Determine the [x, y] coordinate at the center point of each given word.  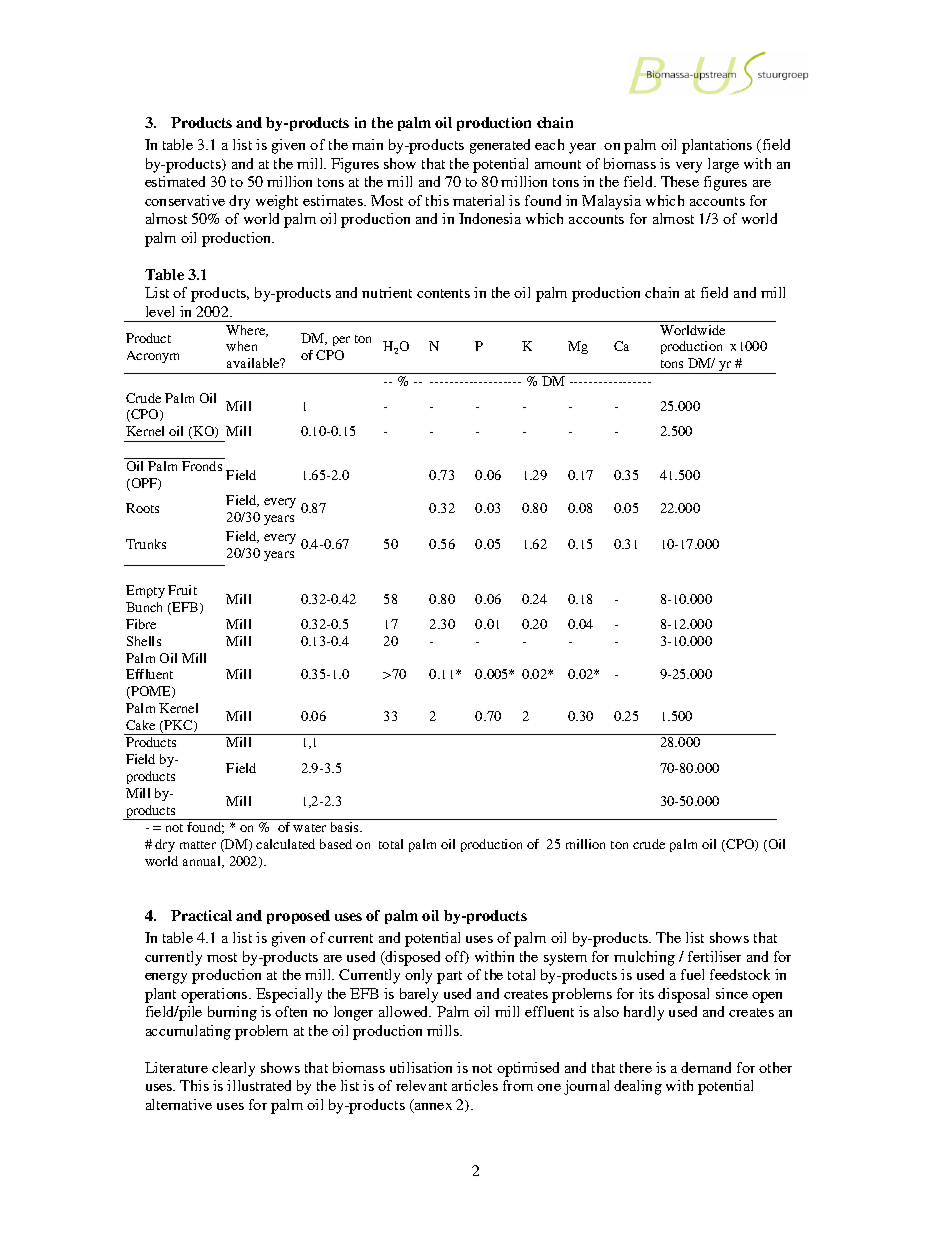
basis [346, 827]
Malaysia [611, 202]
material [478, 200]
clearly [233, 1069]
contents [443, 293]
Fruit [182, 590]
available [254, 363]
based [336, 844]
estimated [175, 181]
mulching [644, 958]
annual [203, 862]
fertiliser [714, 956]
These [680, 181]
